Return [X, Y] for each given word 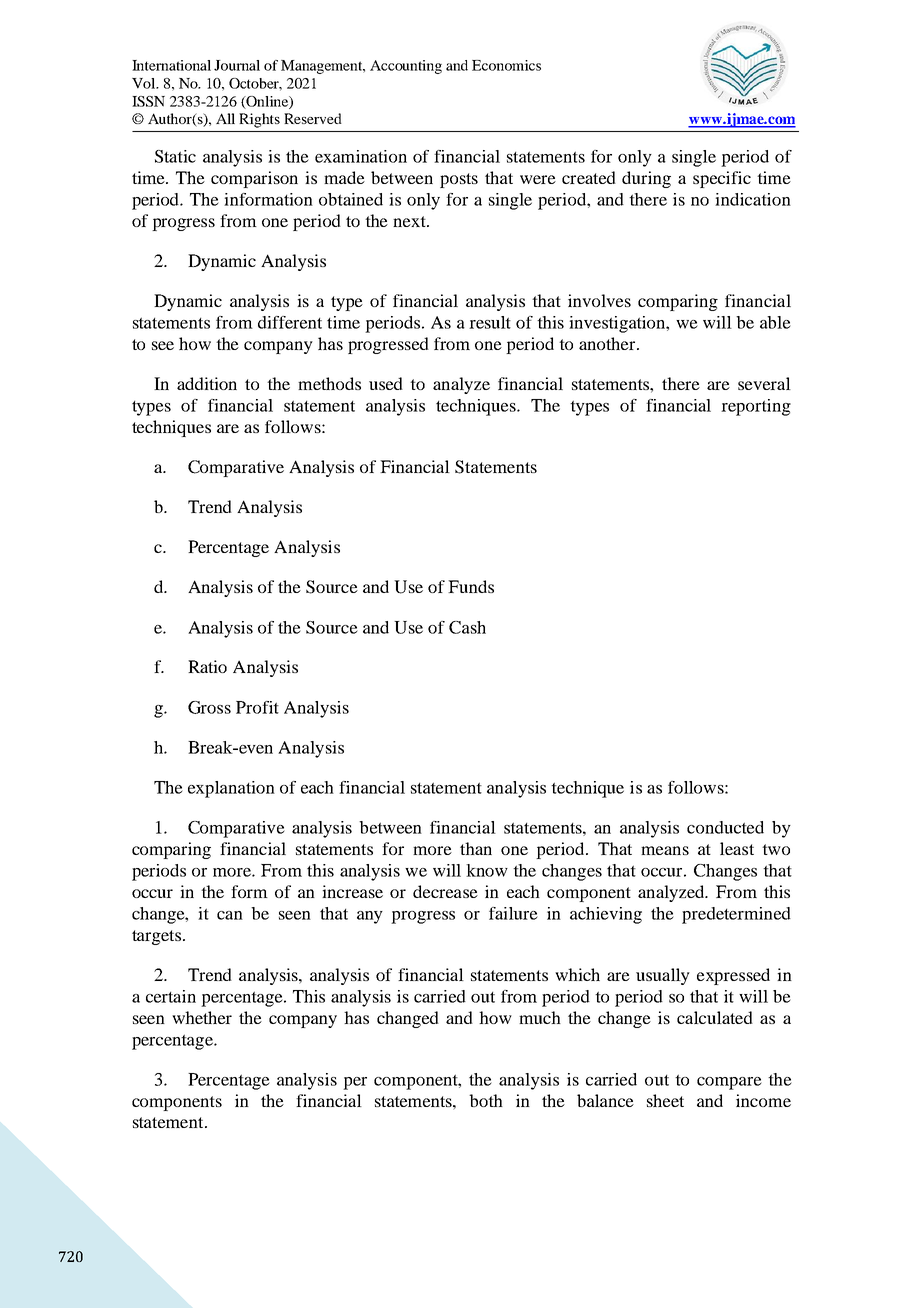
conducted [725, 827]
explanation [231, 789]
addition [207, 383]
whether [202, 1017]
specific [722, 179]
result [490, 322]
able [775, 322]
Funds [471, 586]
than [476, 848]
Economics [506, 65]
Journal [237, 65]
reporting [756, 407]
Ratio [207, 666]
